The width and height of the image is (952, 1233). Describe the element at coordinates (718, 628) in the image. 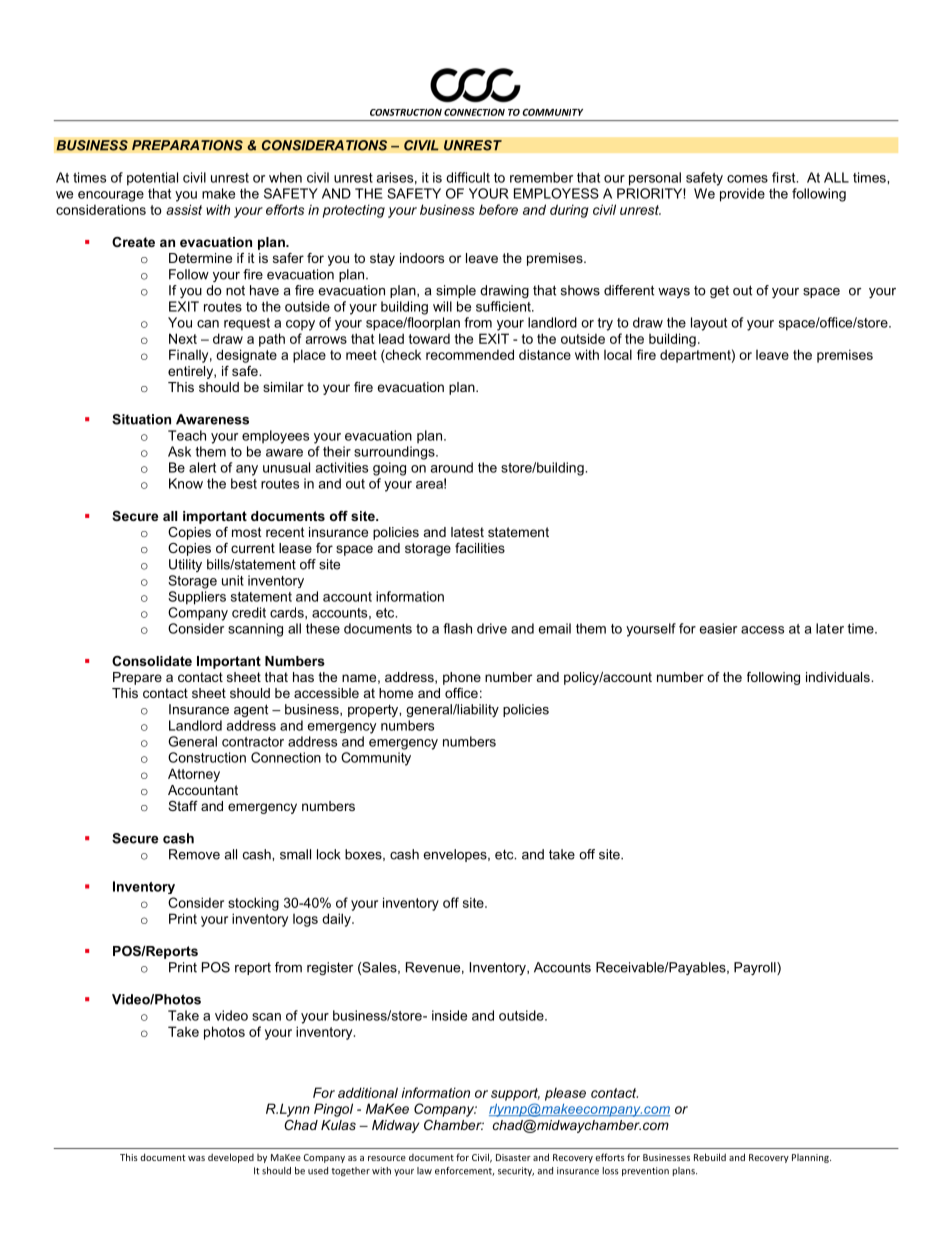

I see `easier` at that location.
